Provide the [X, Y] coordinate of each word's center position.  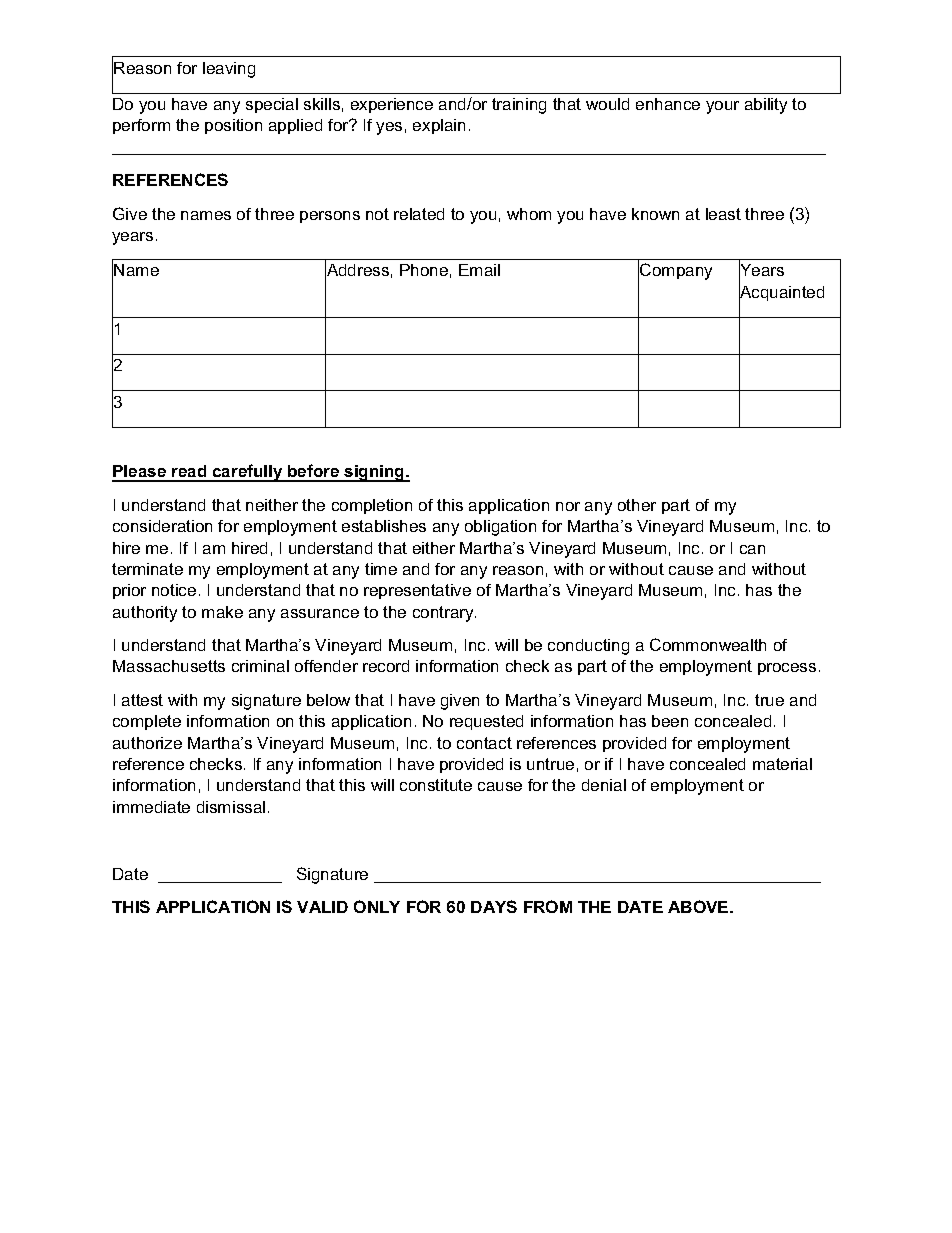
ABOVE [699, 906]
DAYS [494, 906]
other [637, 505]
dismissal [231, 807]
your [722, 107]
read [189, 473]
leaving [229, 70]
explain [439, 126]
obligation [500, 528]
